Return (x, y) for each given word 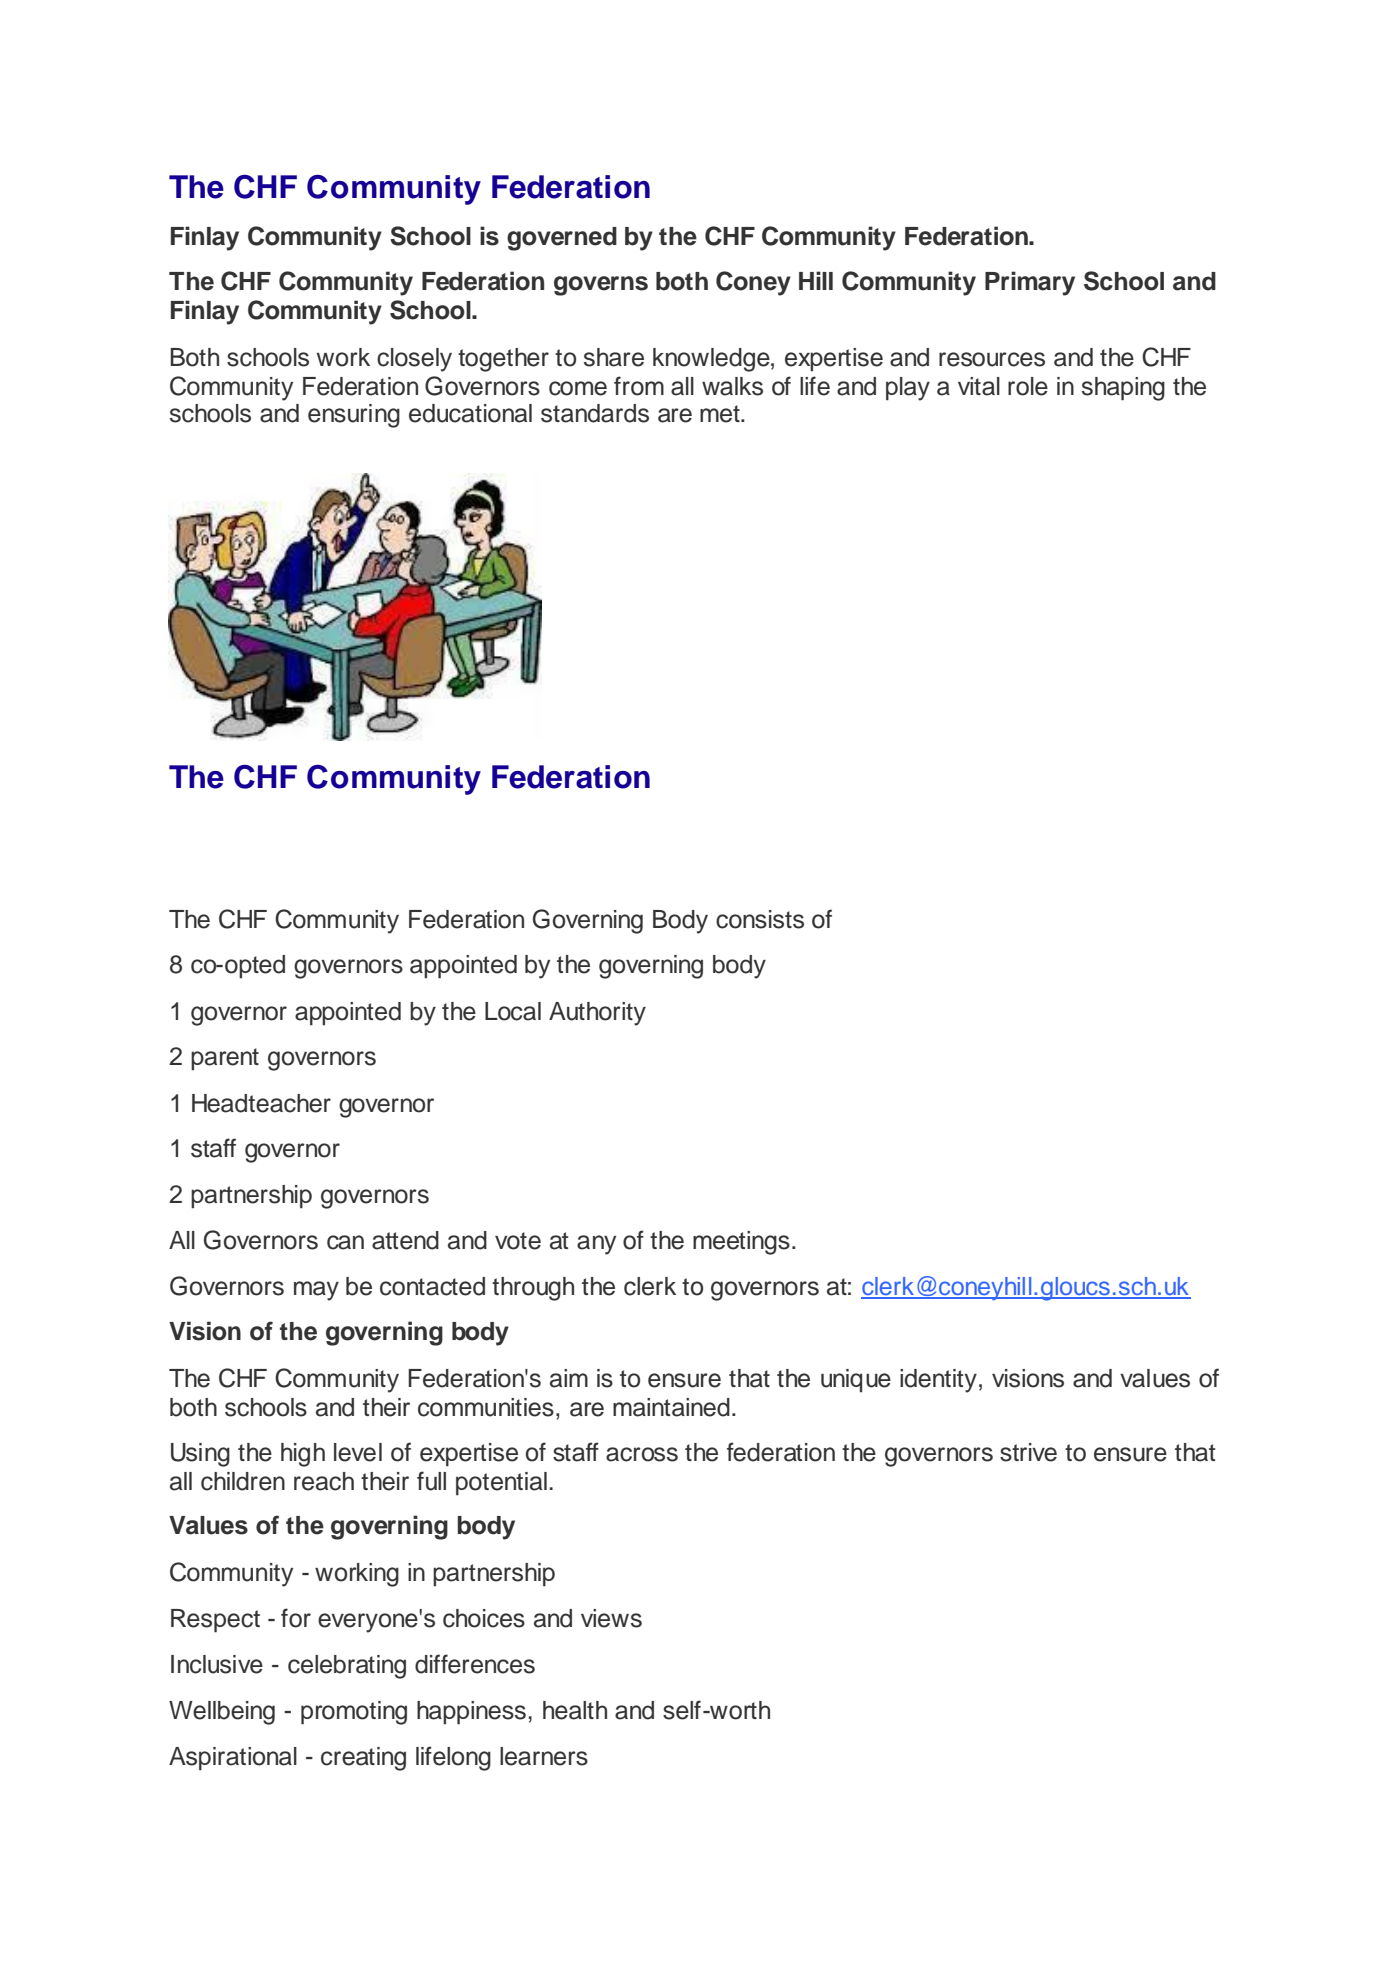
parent (225, 1059)
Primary (1030, 283)
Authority (597, 1014)
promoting (354, 1713)
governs (601, 286)
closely (414, 360)
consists (760, 919)
